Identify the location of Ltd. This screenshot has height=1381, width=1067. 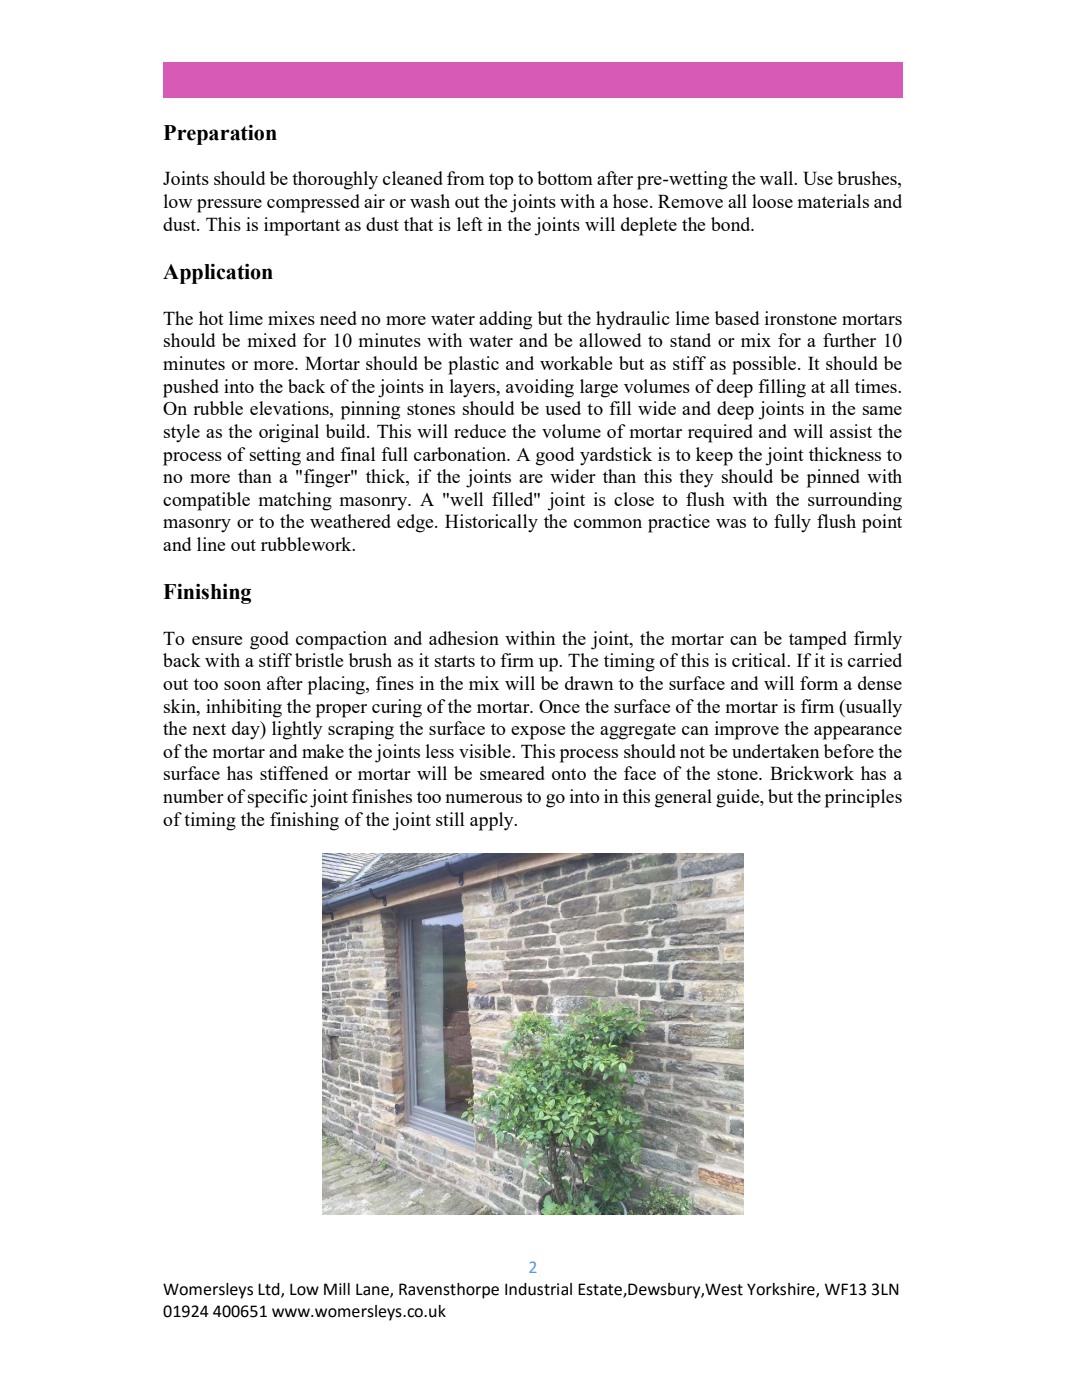
(270, 1290).
